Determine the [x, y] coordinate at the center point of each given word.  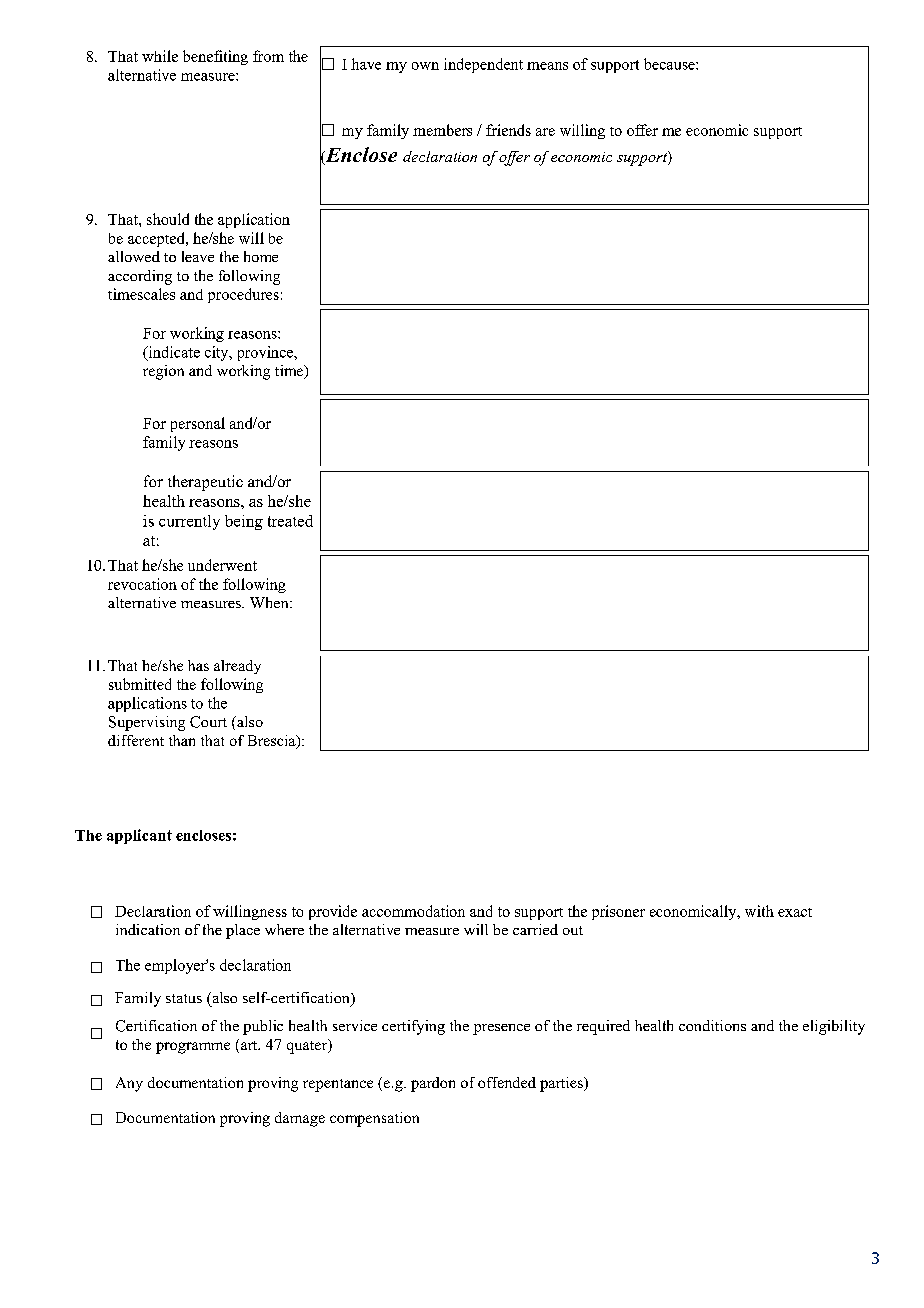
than [182, 740]
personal [198, 424]
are [545, 132]
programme [193, 1048]
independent [483, 65]
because [670, 64]
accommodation [413, 911]
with [759, 911]
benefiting [215, 57]
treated [290, 521]
